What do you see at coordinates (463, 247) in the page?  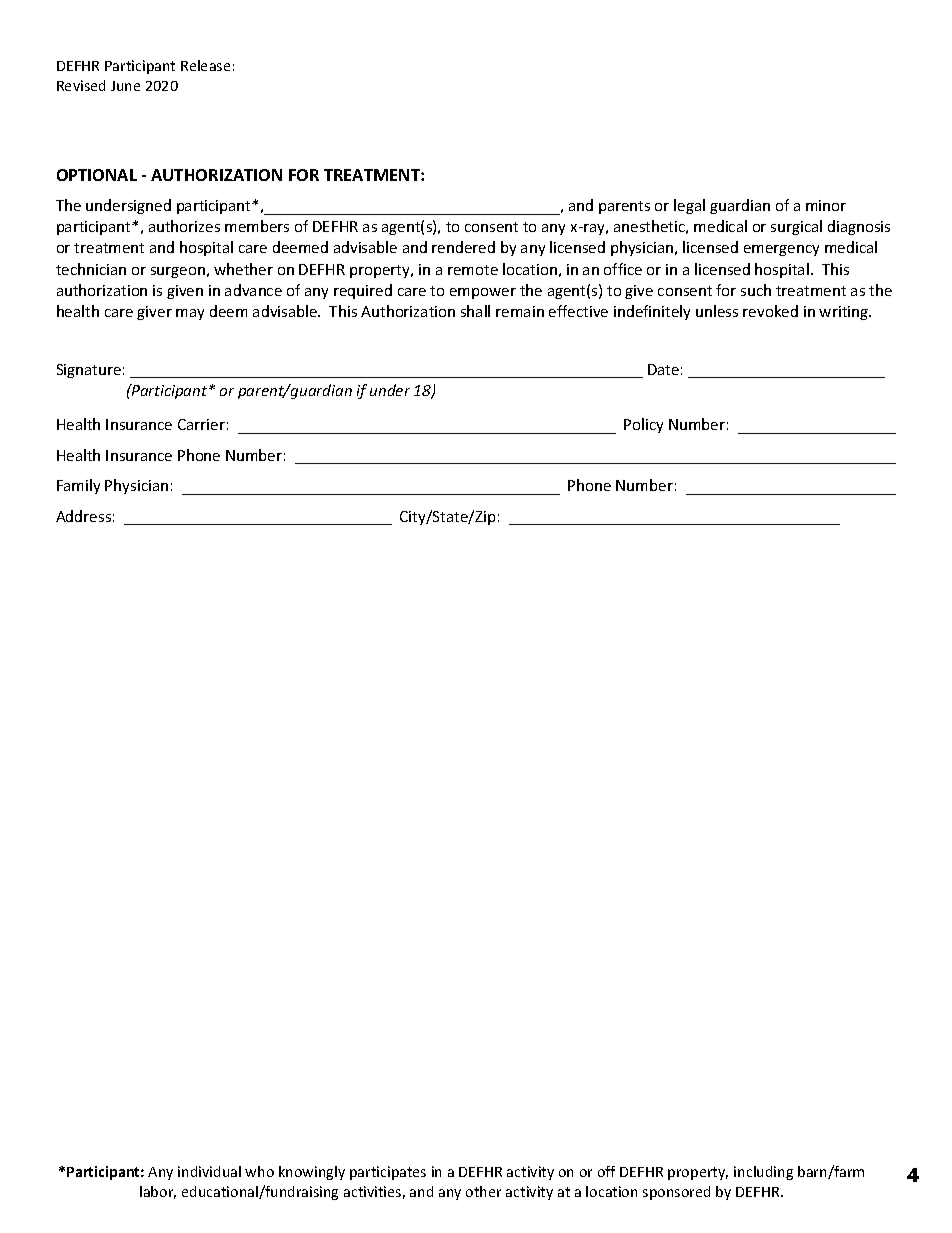 I see `rendered` at bounding box center [463, 247].
